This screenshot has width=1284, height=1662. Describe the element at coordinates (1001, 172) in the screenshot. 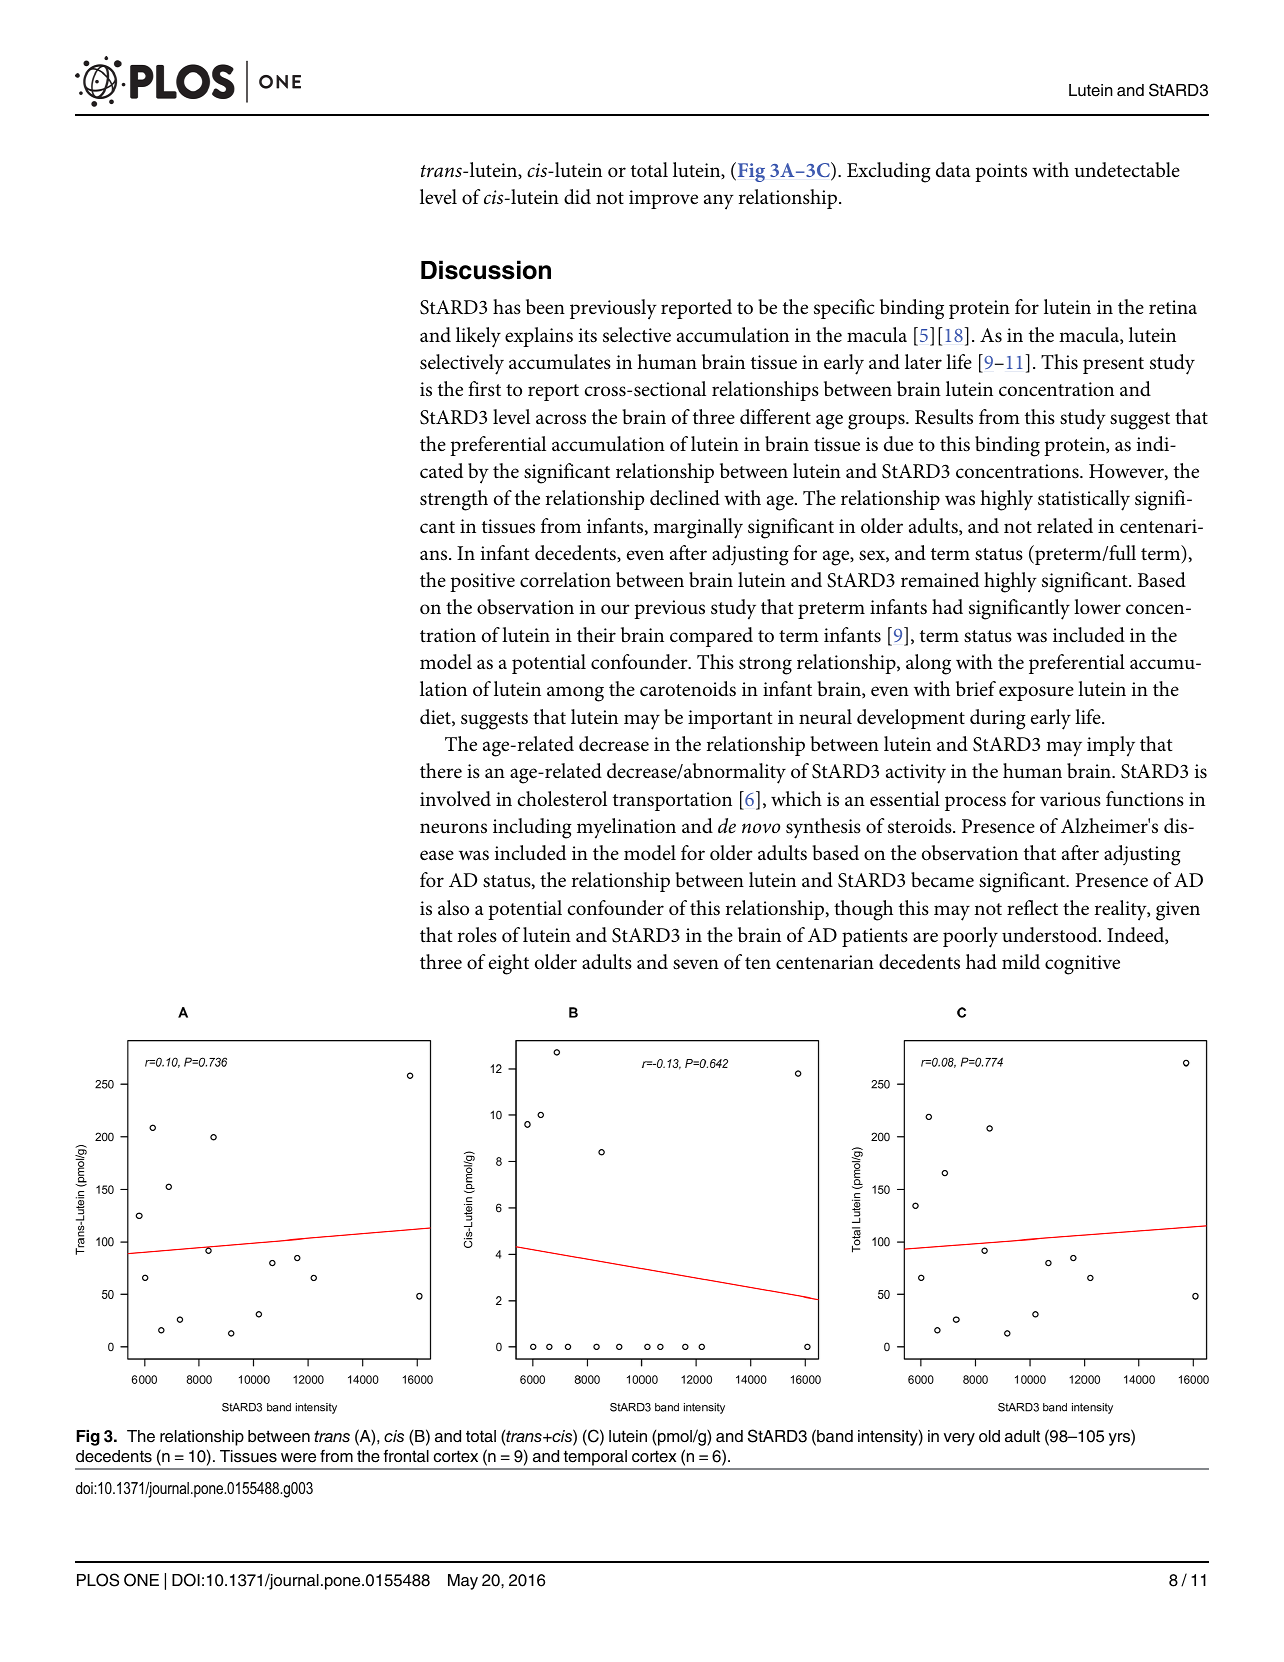

I see `points` at that location.
